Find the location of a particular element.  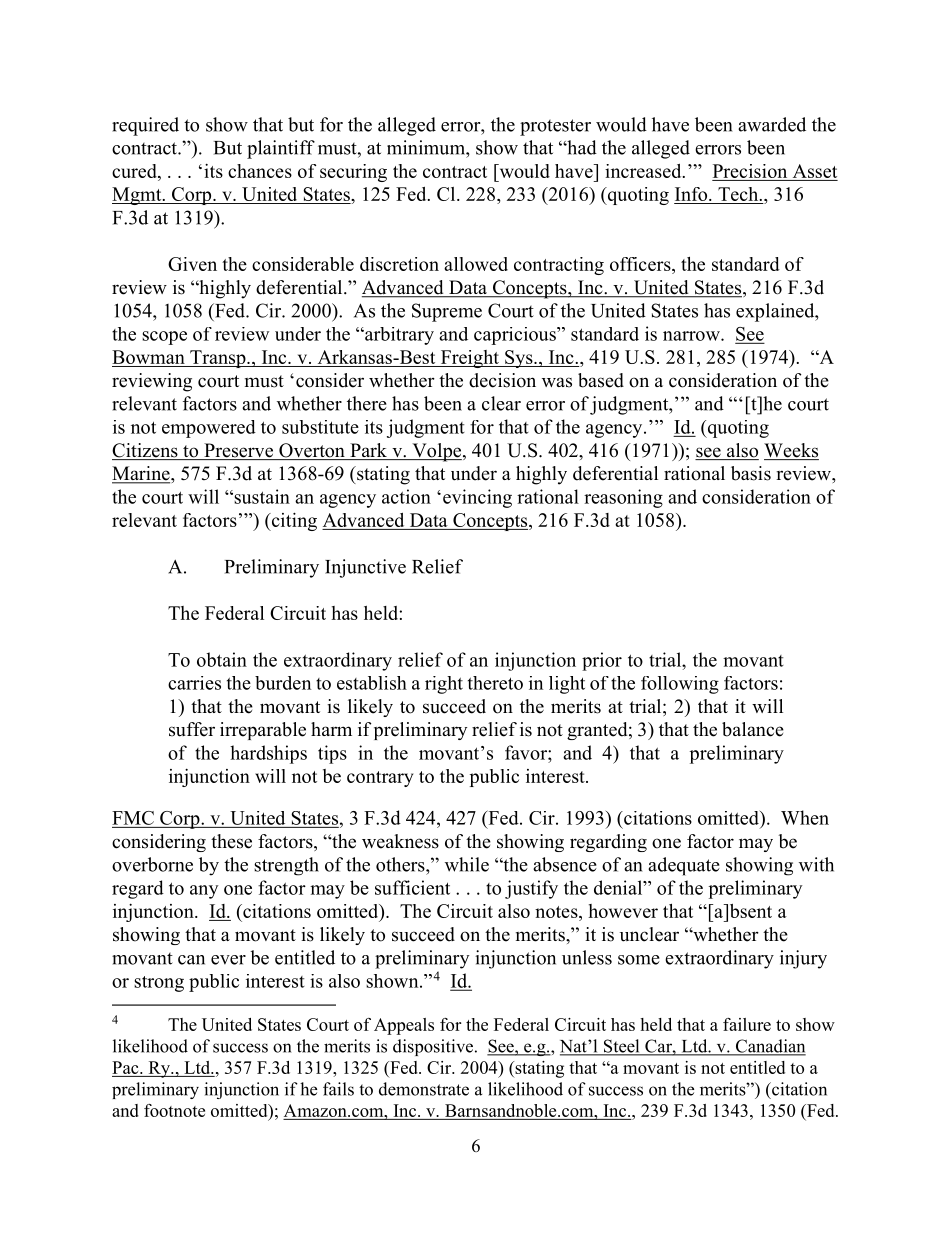

Precision is located at coordinates (750, 171).
